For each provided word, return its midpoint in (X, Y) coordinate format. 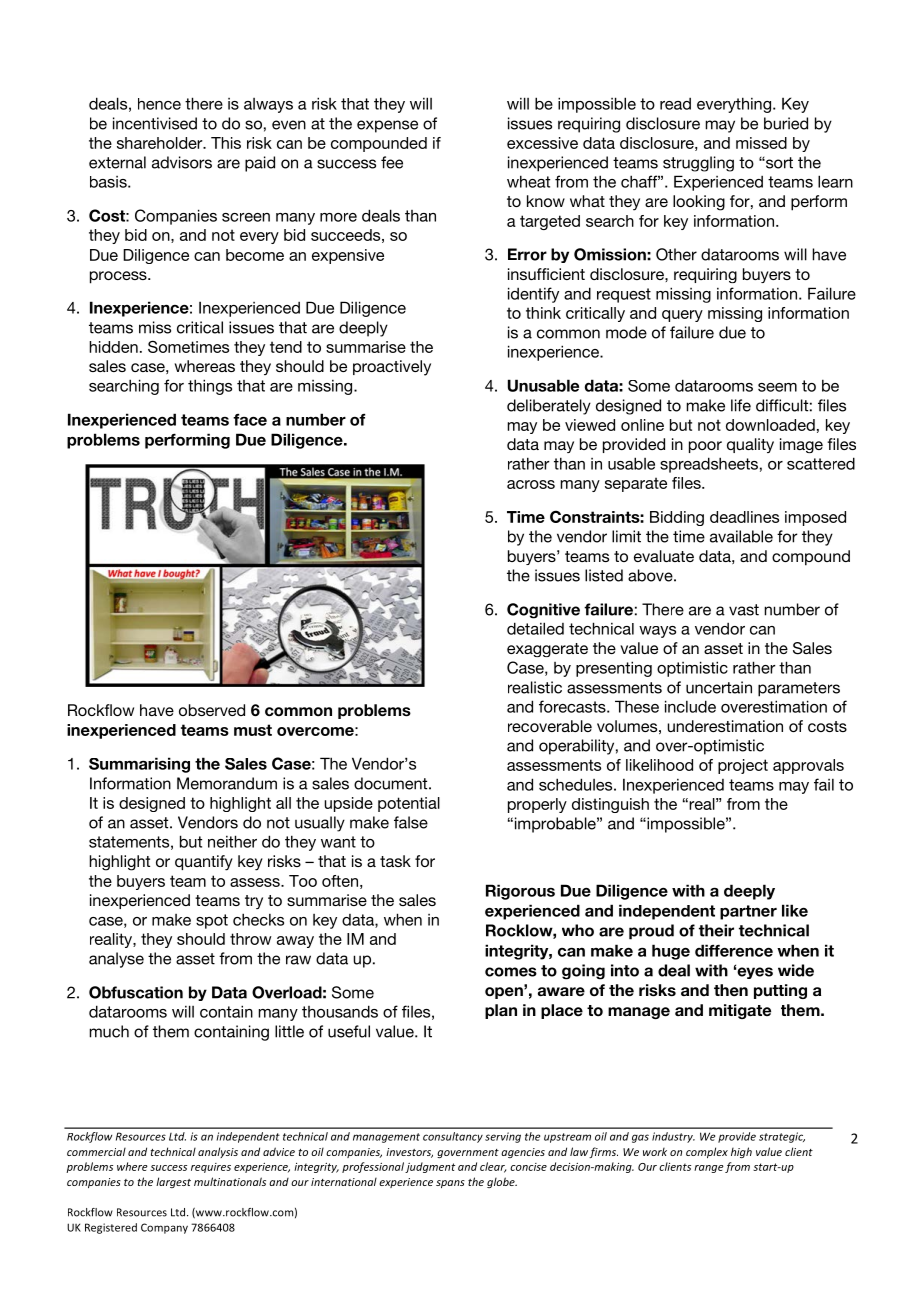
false (411, 822)
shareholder (161, 143)
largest (173, 1182)
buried (786, 123)
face (250, 420)
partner (748, 912)
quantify (204, 863)
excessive (542, 143)
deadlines (744, 517)
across (531, 484)
